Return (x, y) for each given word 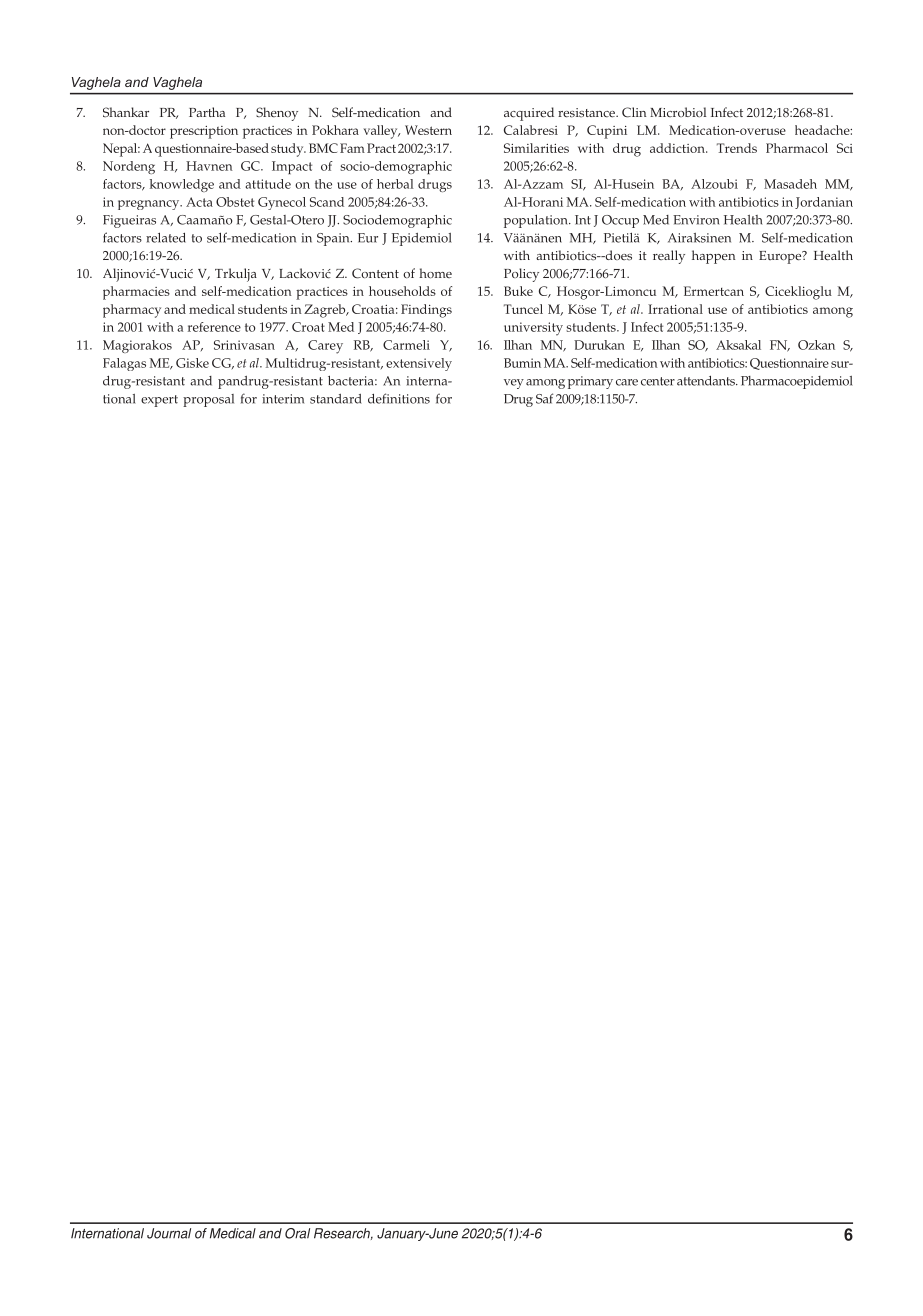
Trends (737, 148)
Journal (169, 1233)
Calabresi (531, 130)
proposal (208, 400)
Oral (297, 1233)
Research (343, 1234)
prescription (204, 132)
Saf (544, 398)
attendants (707, 381)
